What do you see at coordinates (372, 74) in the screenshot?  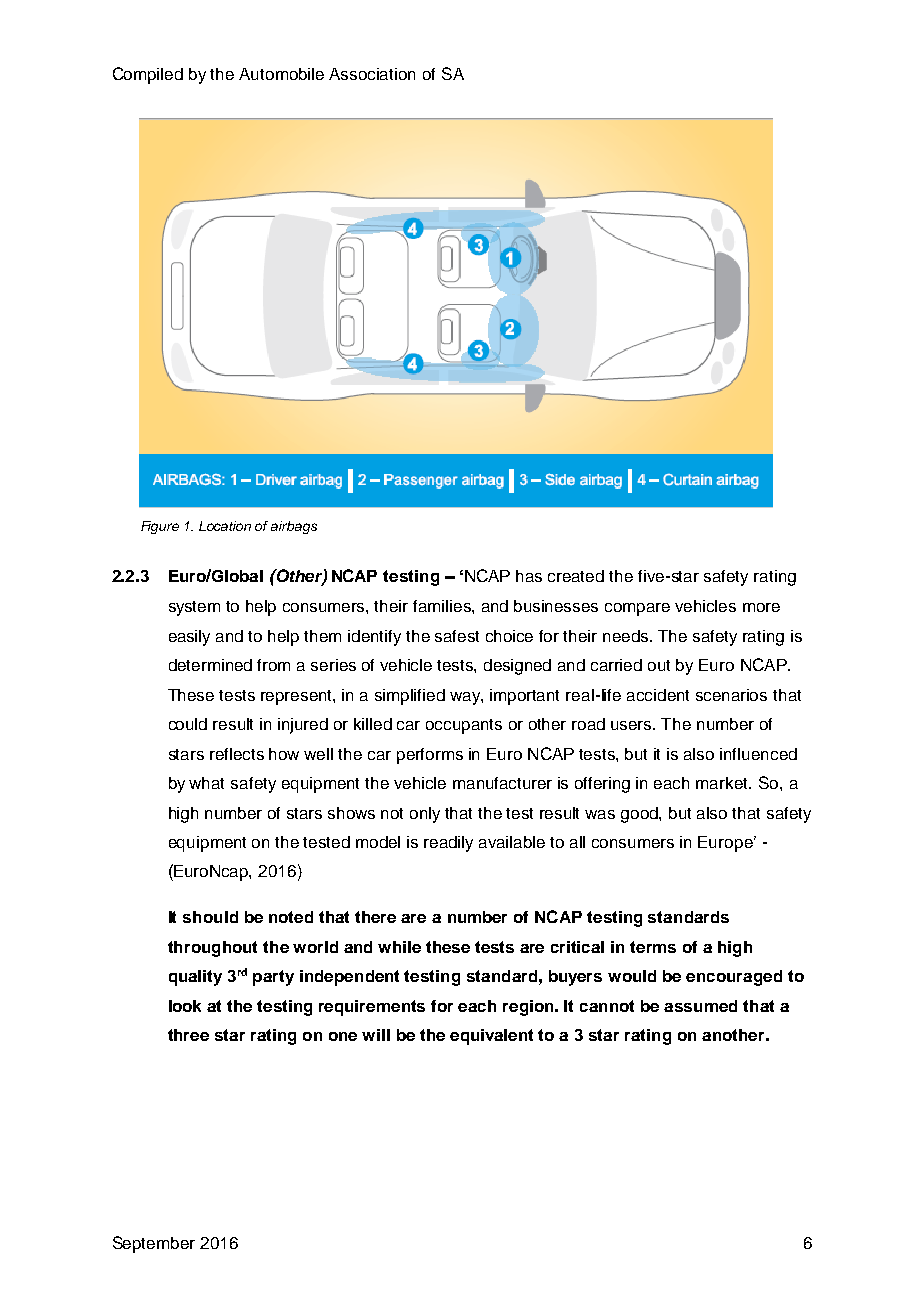 I see `Association` at bounding box center [372, 74].
